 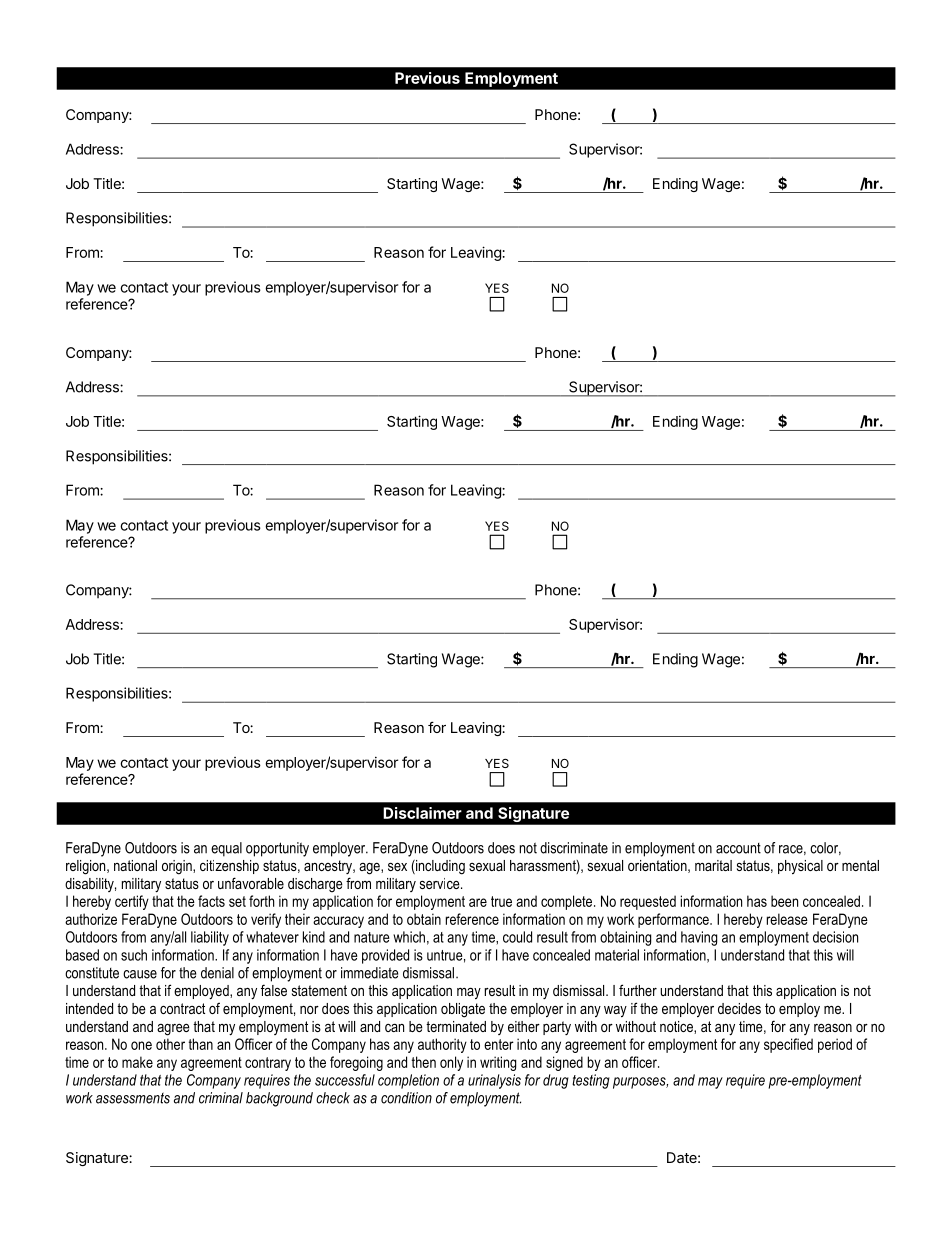 I want to click on release, so click(x=787, y=919).
